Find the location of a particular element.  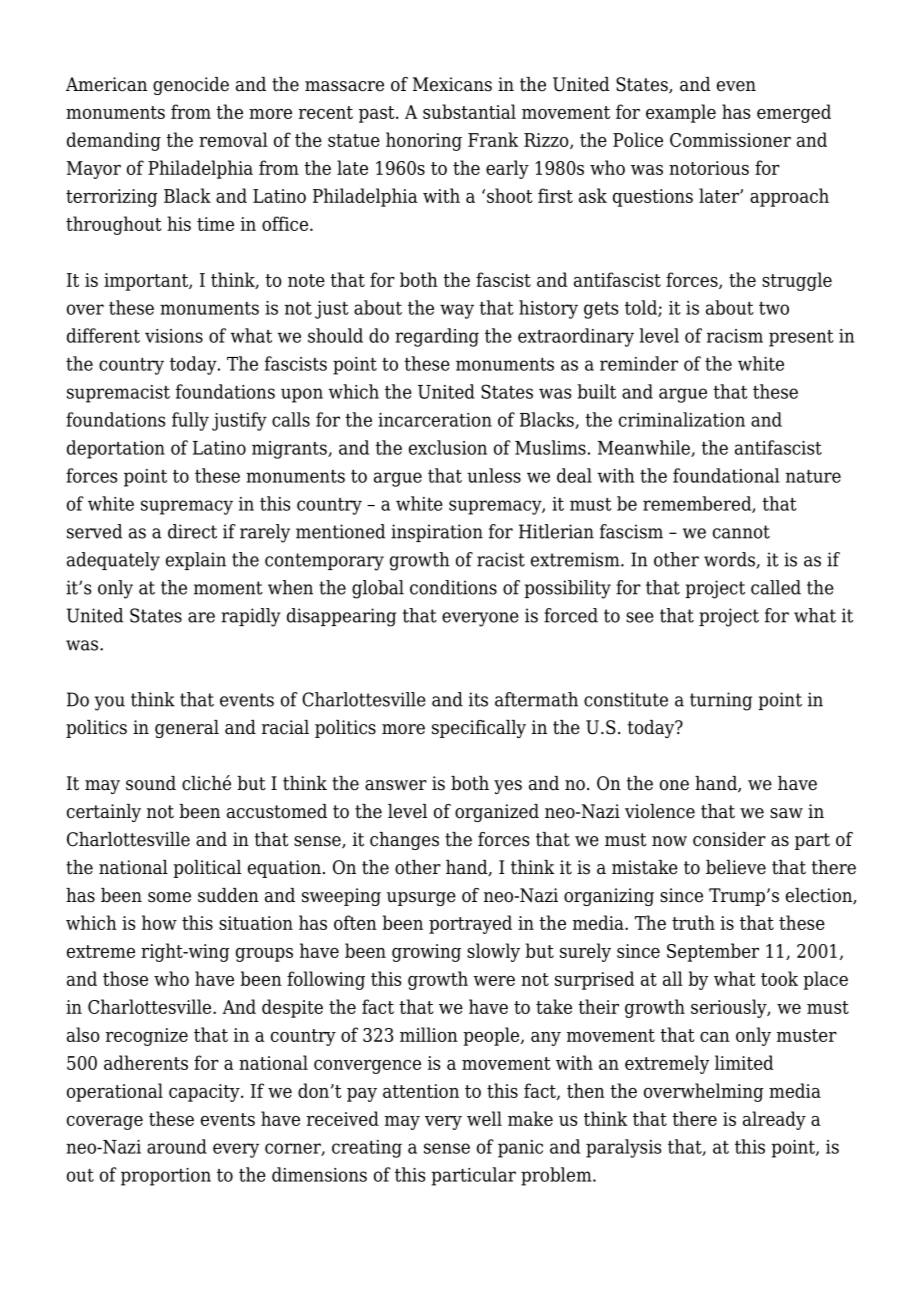

genocide is located at coordinates (191, 86).
